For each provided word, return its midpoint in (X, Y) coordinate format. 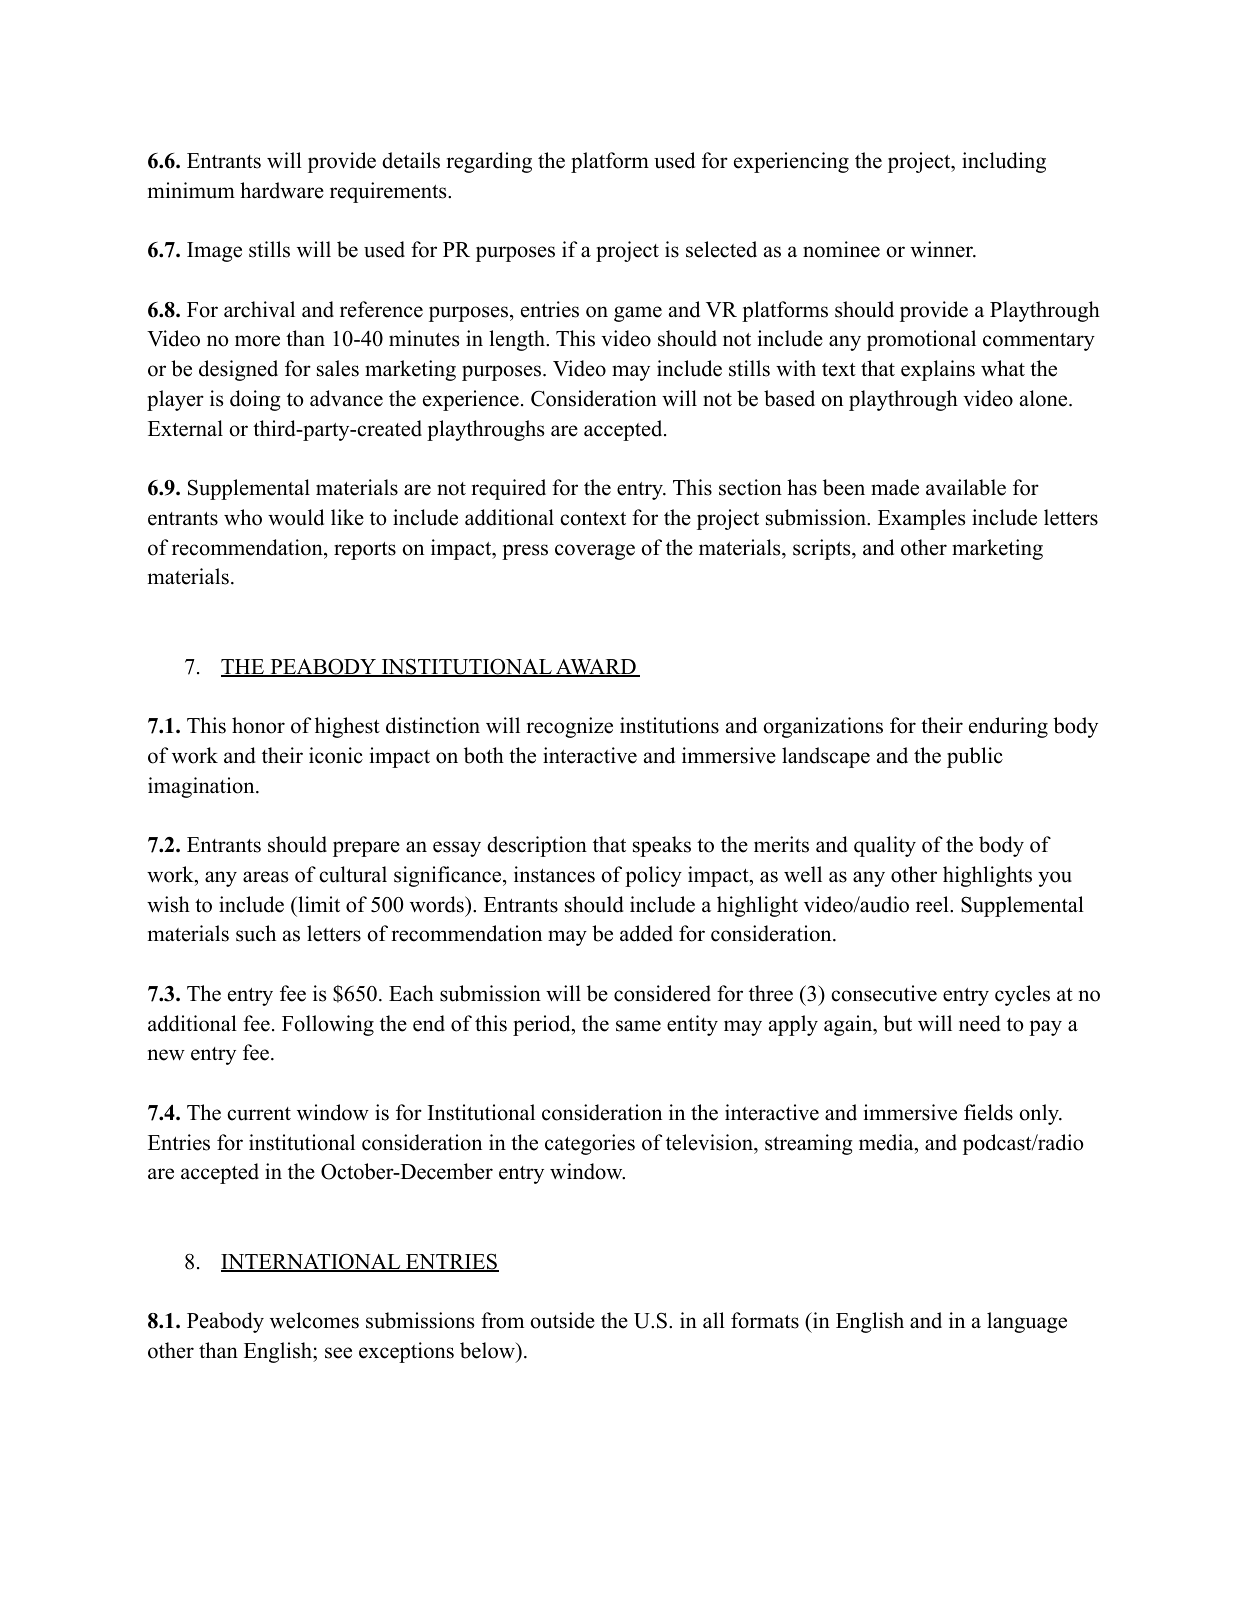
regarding (489, 162)
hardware (282, 190)
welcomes (314, 1320)
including (1004, 162)
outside (562, 1320)
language (1027, 1322)
